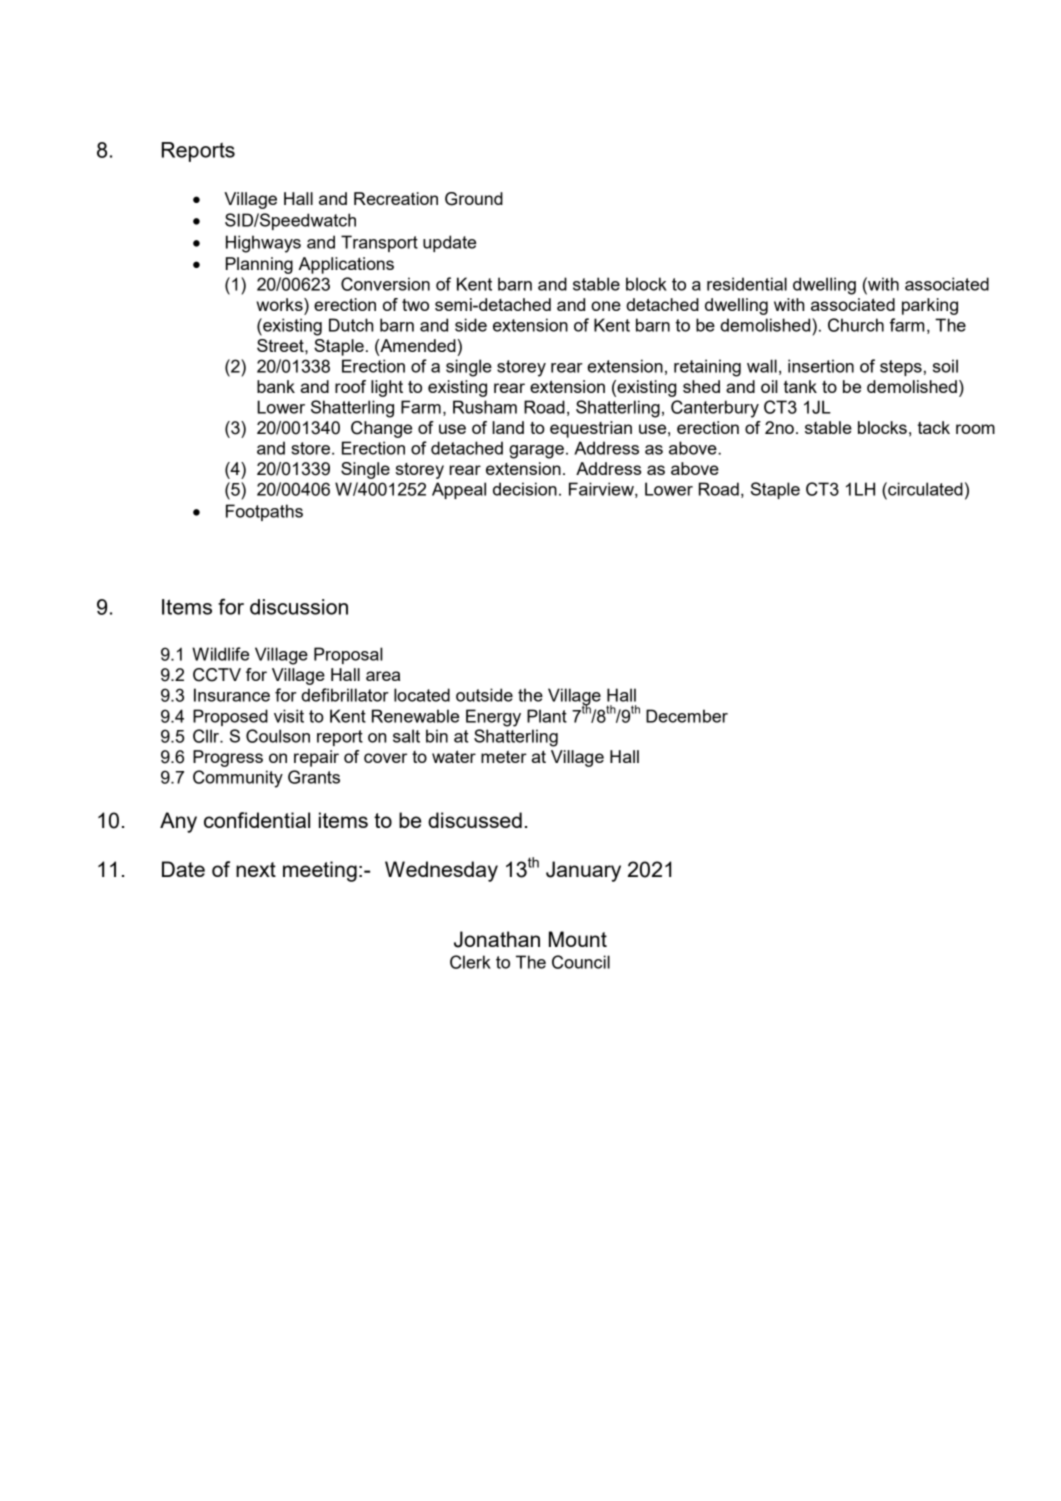 This screenshot has width=1061, height=1501. What do you see at coordinates (256, 869) in the screenshot?
I see `next` at bounding box center [256, 869].
